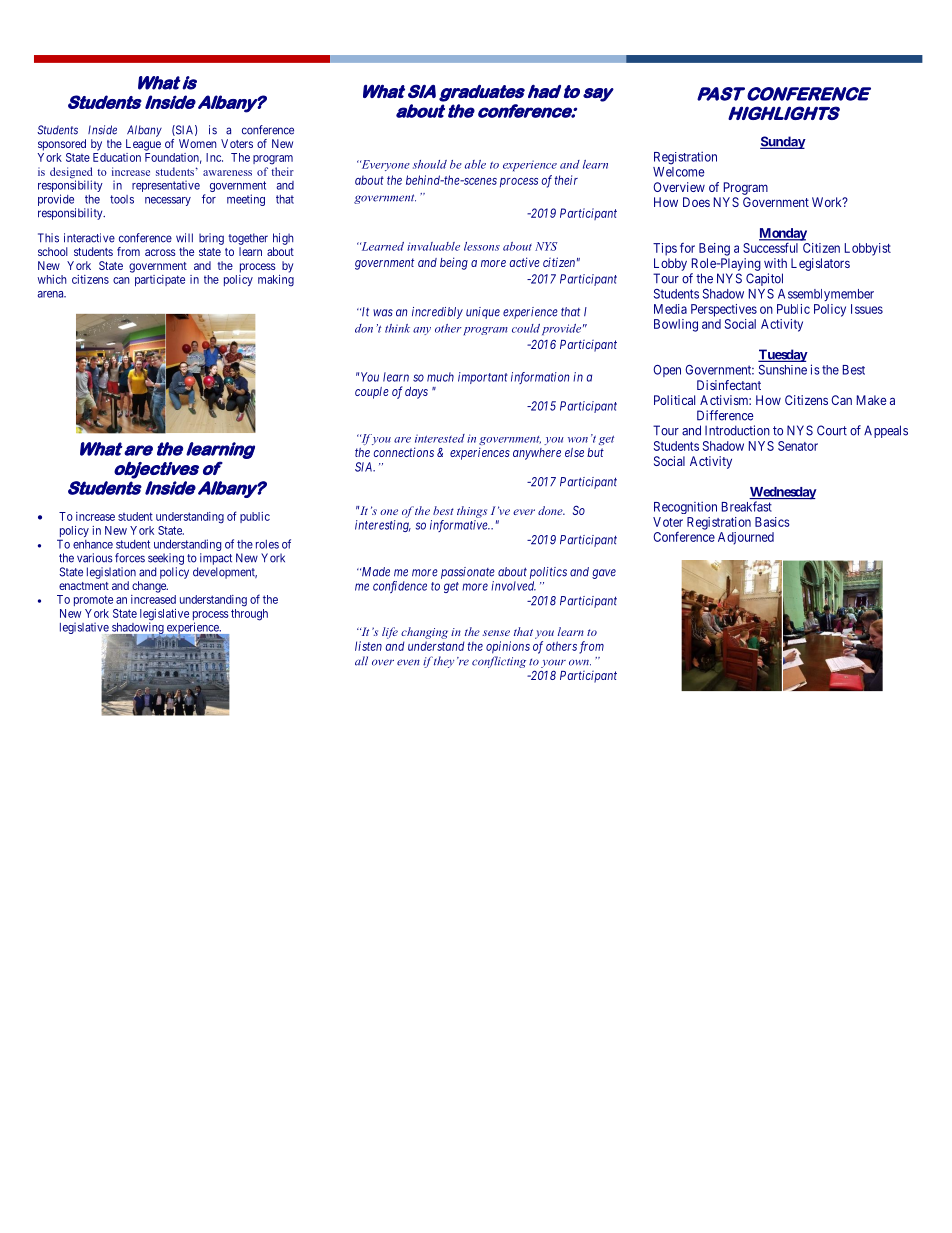  What do you see at coordinates (249, 615) in the screenshot?
I see `through` at bounding box center [249, 615].
